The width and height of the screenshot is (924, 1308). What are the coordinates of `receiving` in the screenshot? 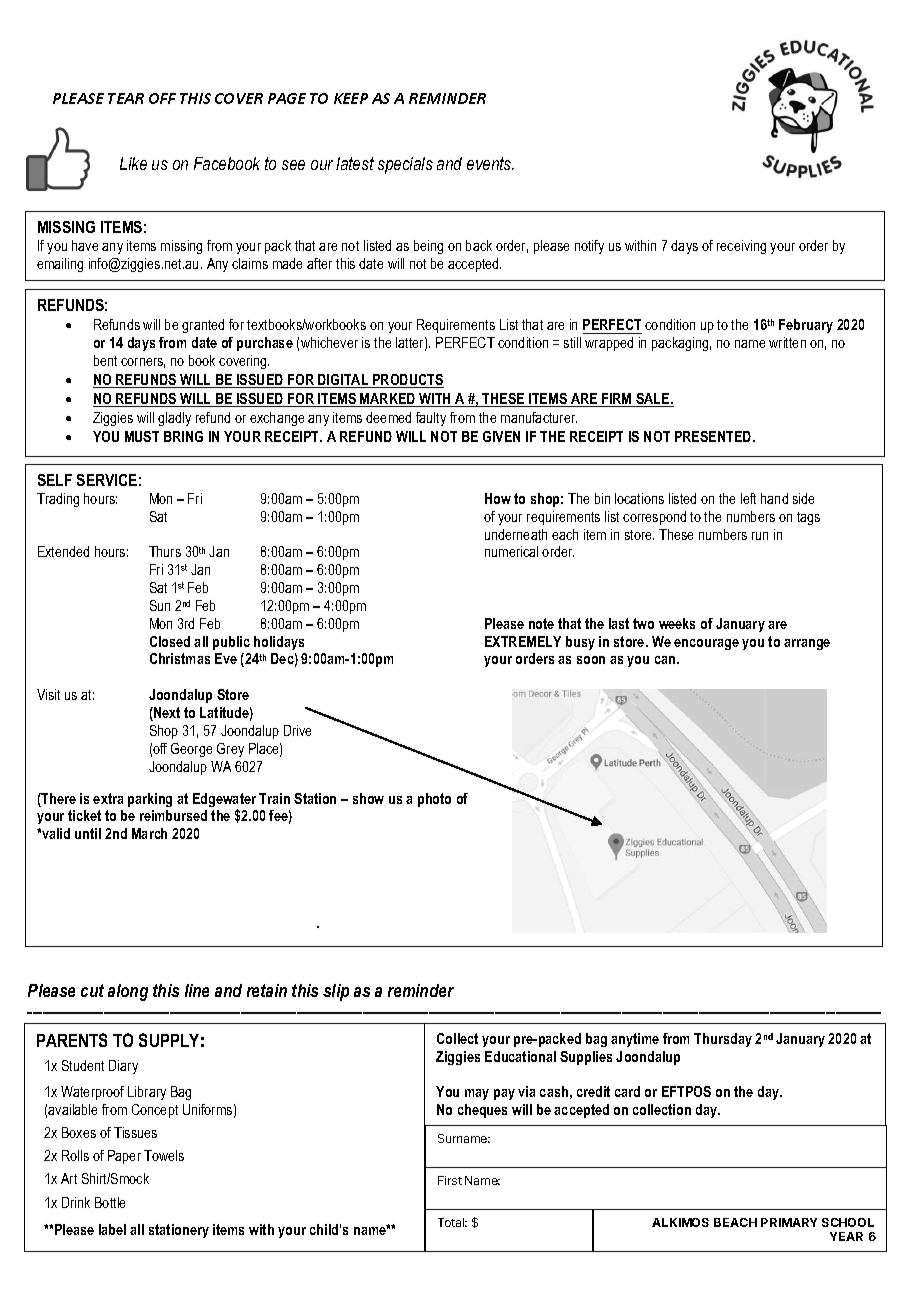 It's located at (741, 247).
